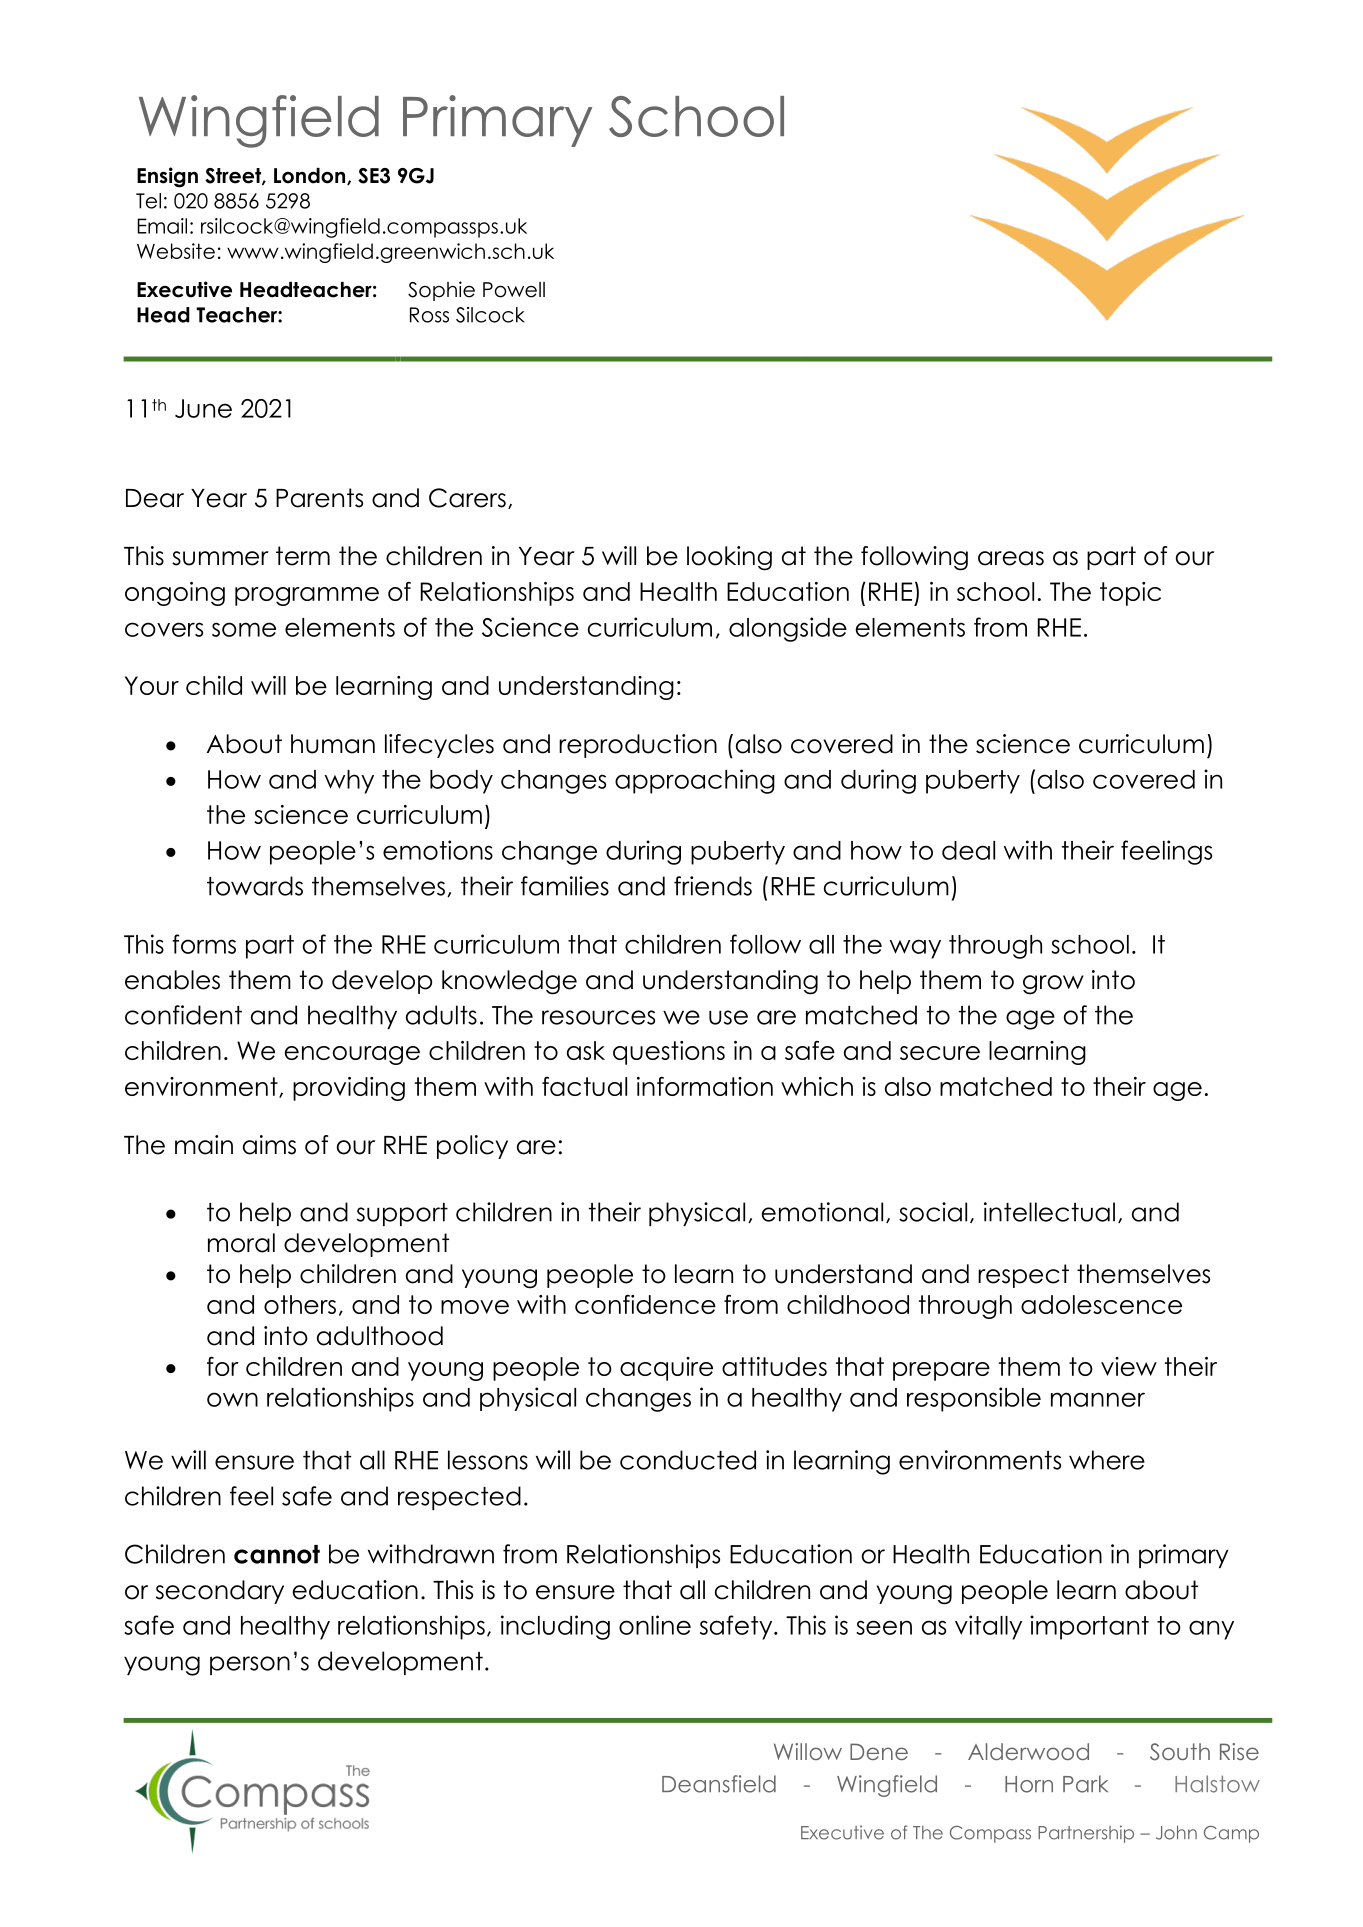 This screenshot has width=1363, height=1927. What do you see at coordinates (311, 176) in the screenshot?
I see `London` at bounding box center [311, 176].
